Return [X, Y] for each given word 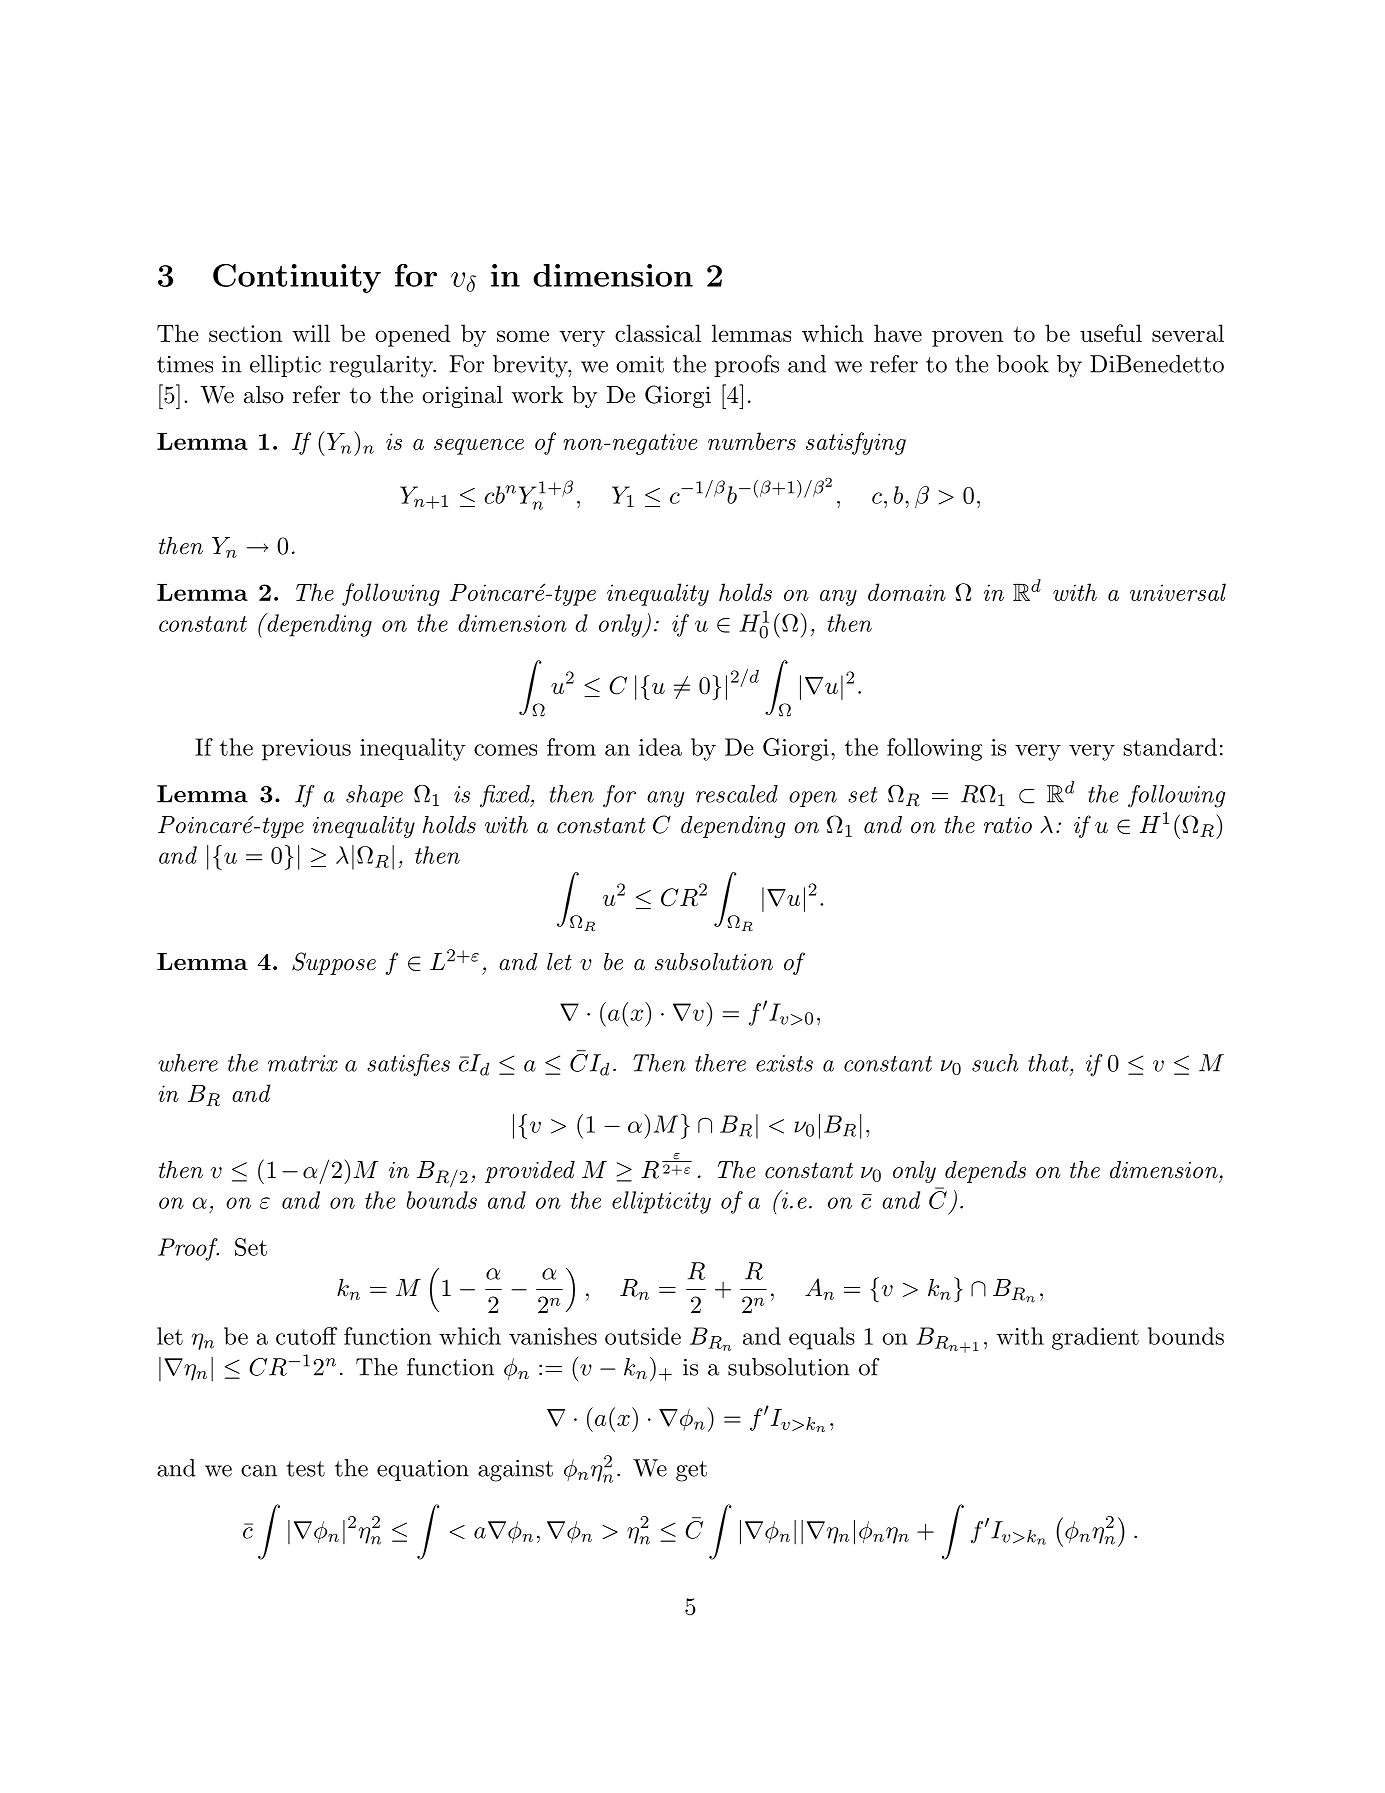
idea [660, 747]
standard [1170, 747]
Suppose [334, 963]
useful [1111, 333]
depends [985, 1172]
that [1049, 1063]
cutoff [306, 1336]
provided [530, 1172]
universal [1178, 592]
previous [306, 750]
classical [658, 333]
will [311, 333]
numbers [752, 441]
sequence [479, 447]
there [720, 1063]
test [305, 1469]
